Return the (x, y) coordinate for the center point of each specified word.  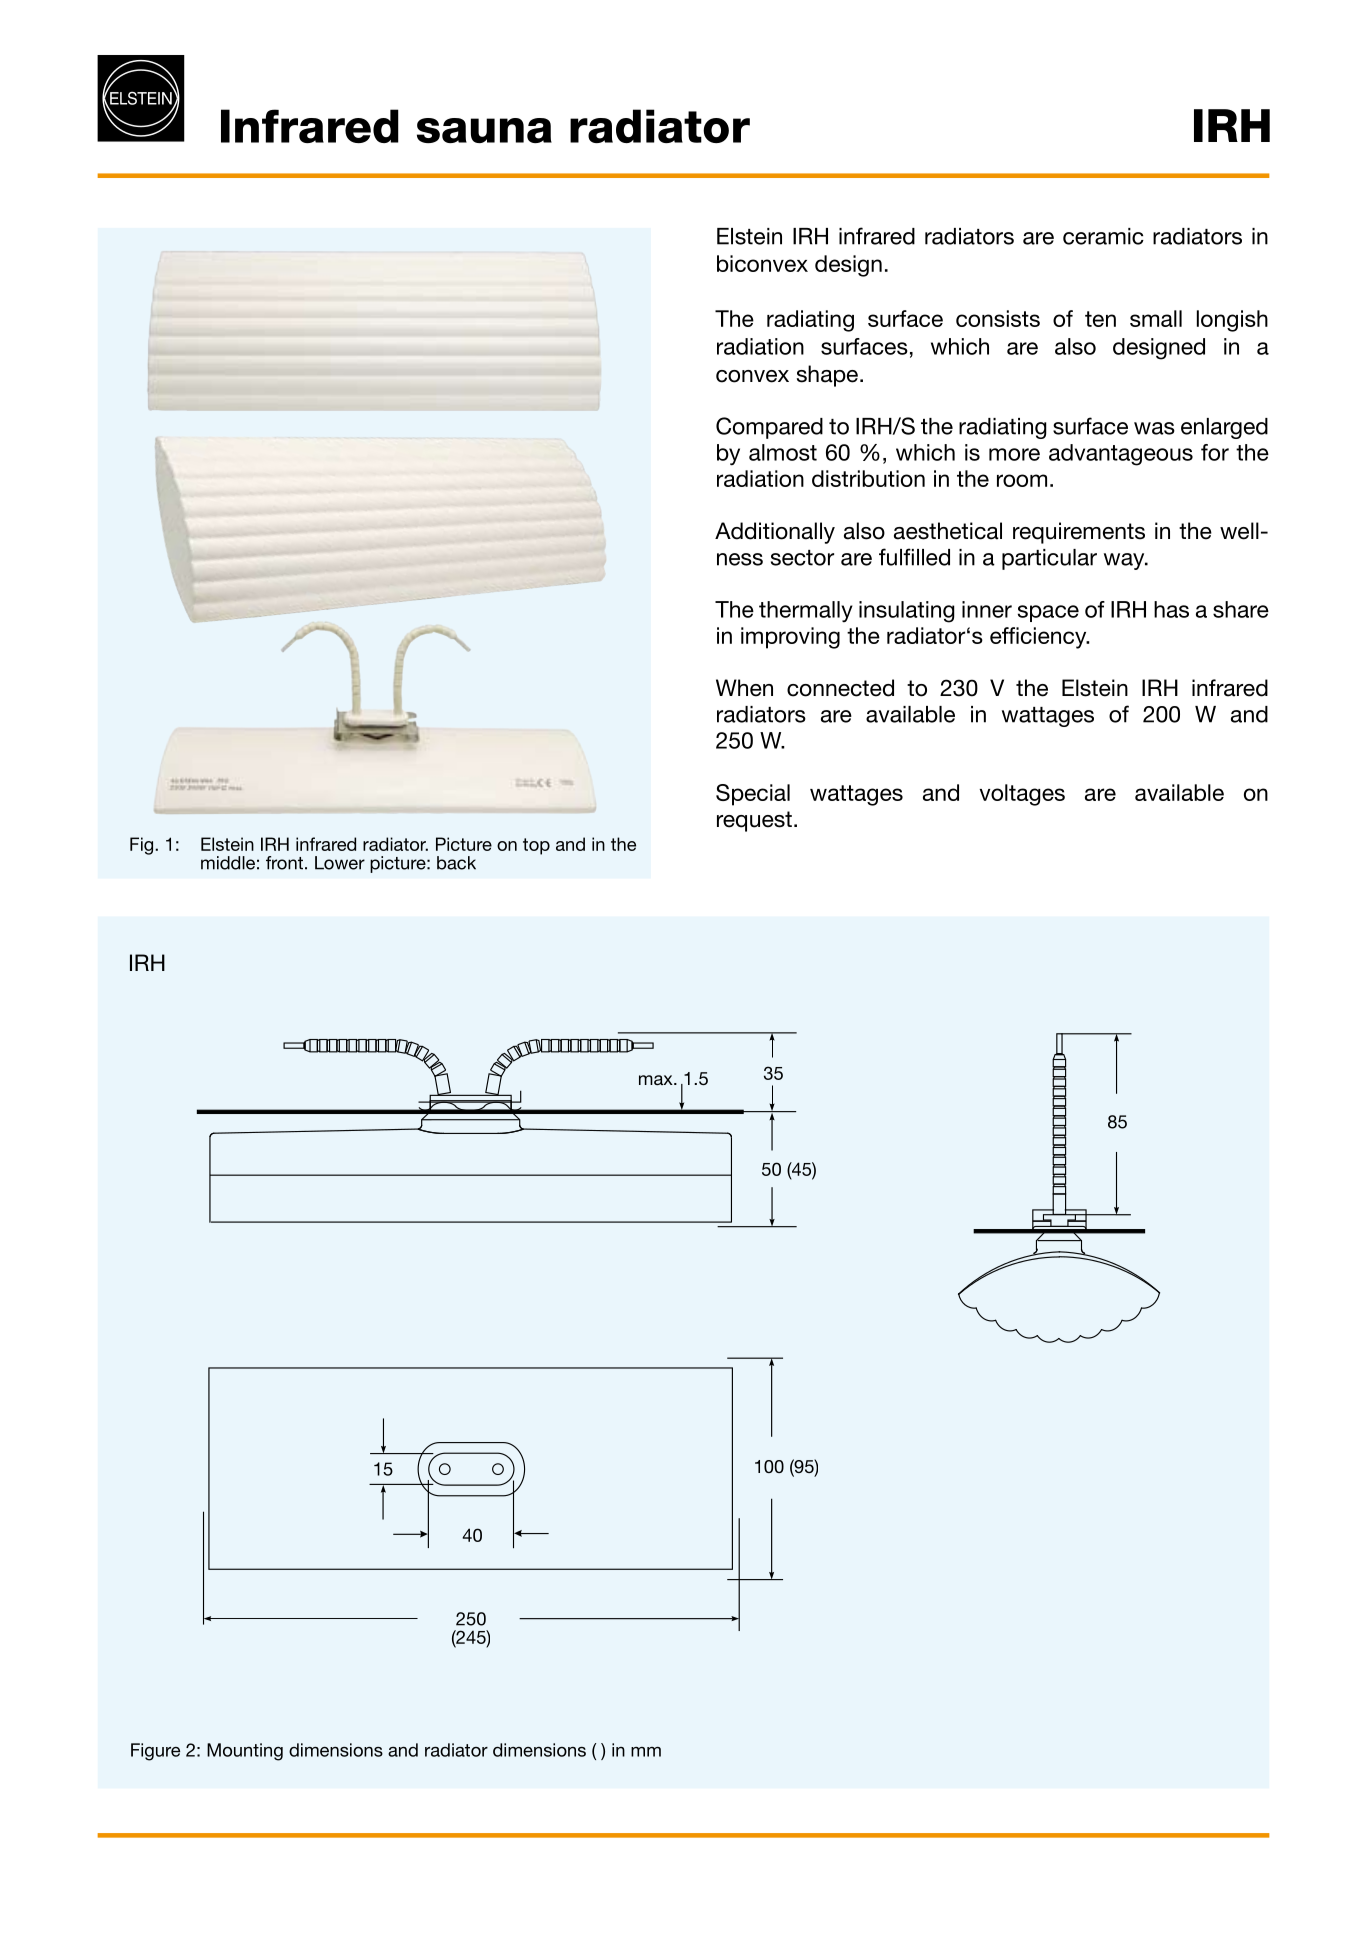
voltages (1022, 795)
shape (827, 376)
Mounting (245, 1752)
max (657, 1080)
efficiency (1039, 638)
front (284, 863)
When (744, 688)
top (536, 846)
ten (1100, 319)
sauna (484, 130)
